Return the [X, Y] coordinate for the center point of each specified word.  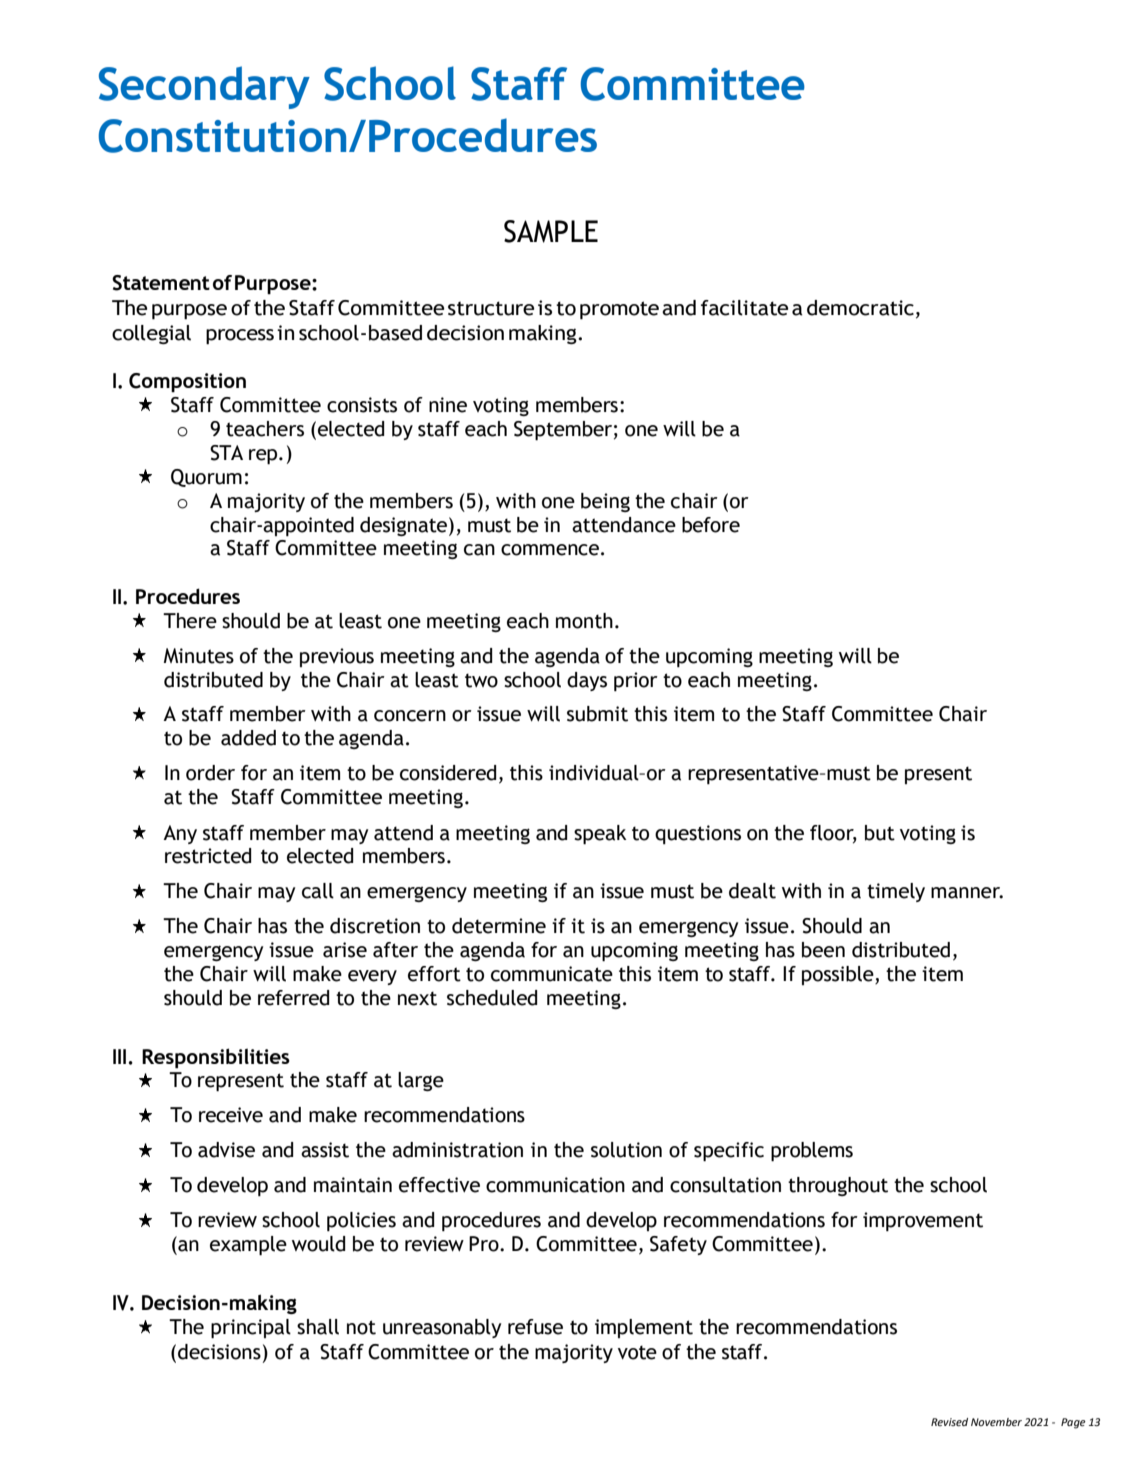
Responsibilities [216, 1058]
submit [597, 714]
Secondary [204, 87]
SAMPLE [551, 231]
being [605, 502]
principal [251, 1329]
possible [839, 975]
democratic [860, 308]
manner [967, 893]
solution [626, 1150]
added [248, 738]
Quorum [206, 478]
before [711, 525]
